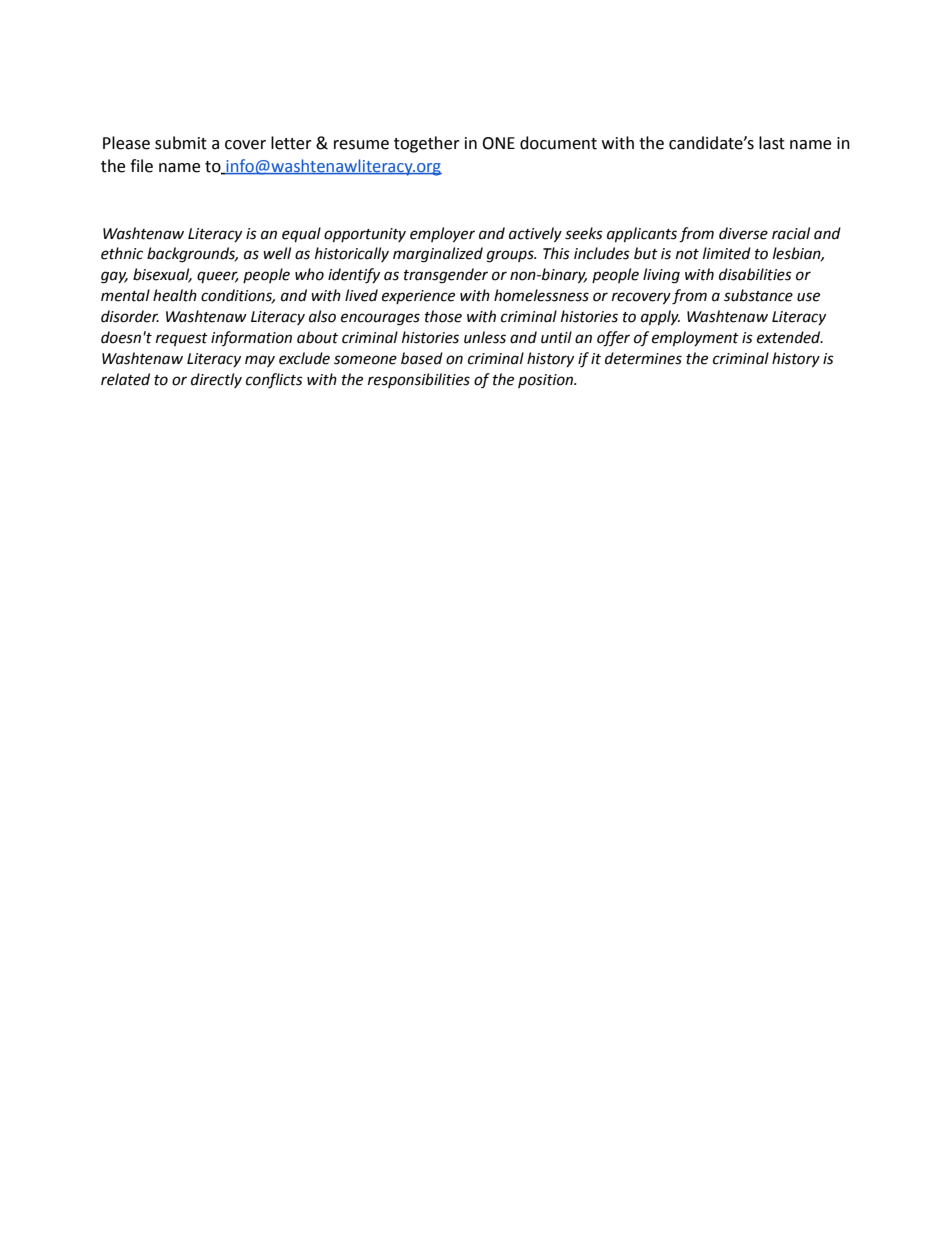  What do you see at coordinates (443, 316) in the image?
I see `those` at bounding box center [443, 316].
